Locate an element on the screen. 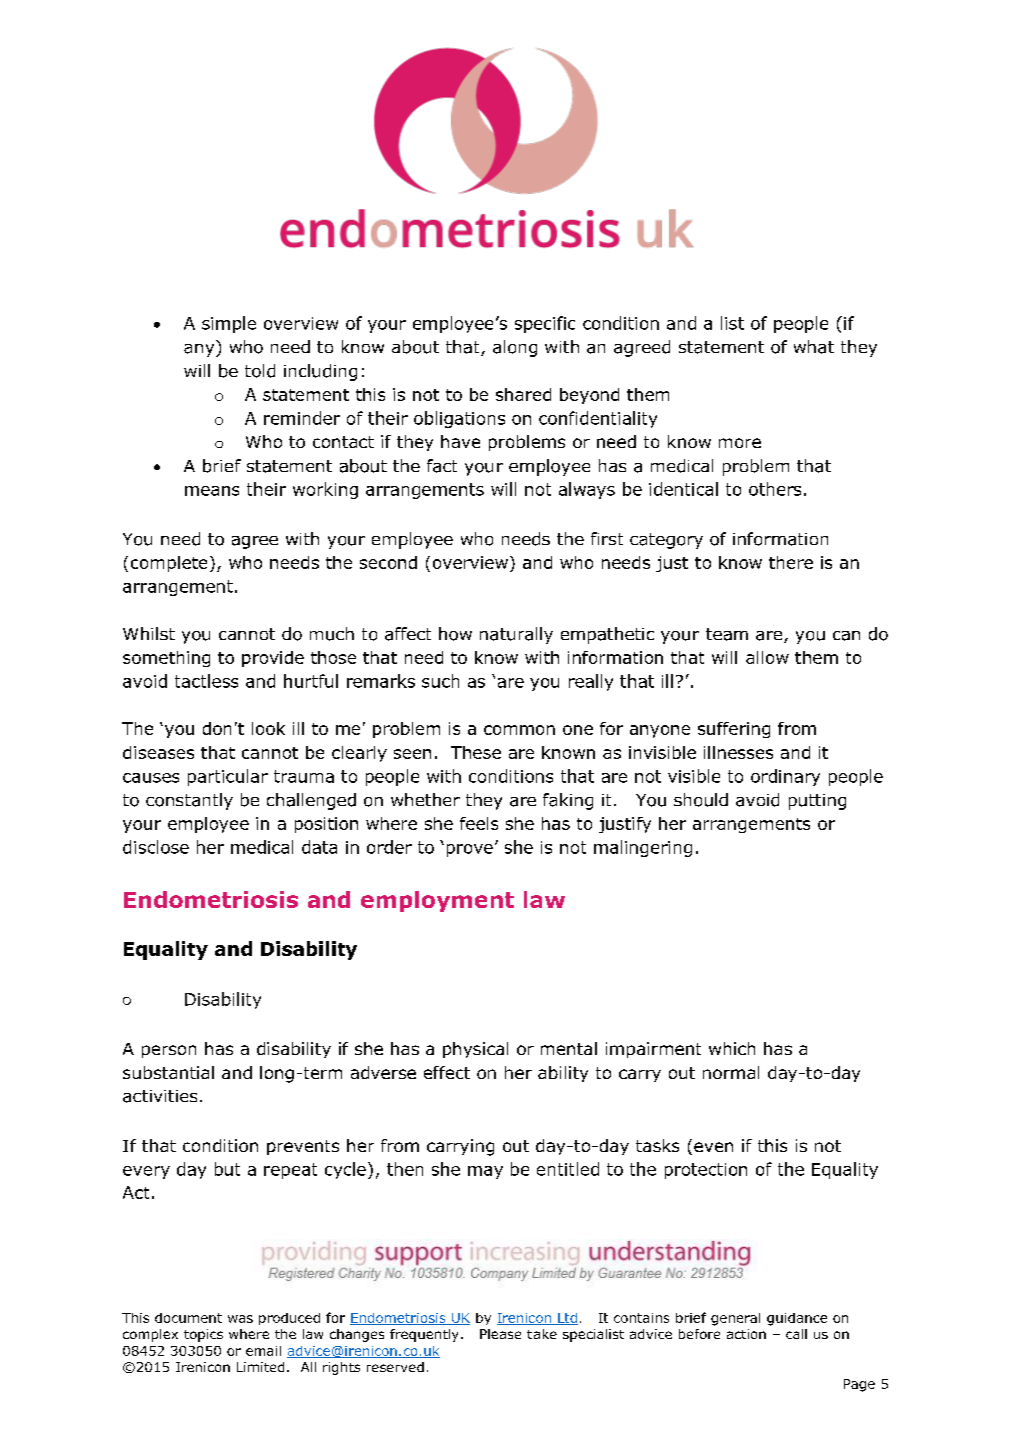 The width and height of the screenshot is (1011, 1430). activities is located at coordinates (160, 1096).
